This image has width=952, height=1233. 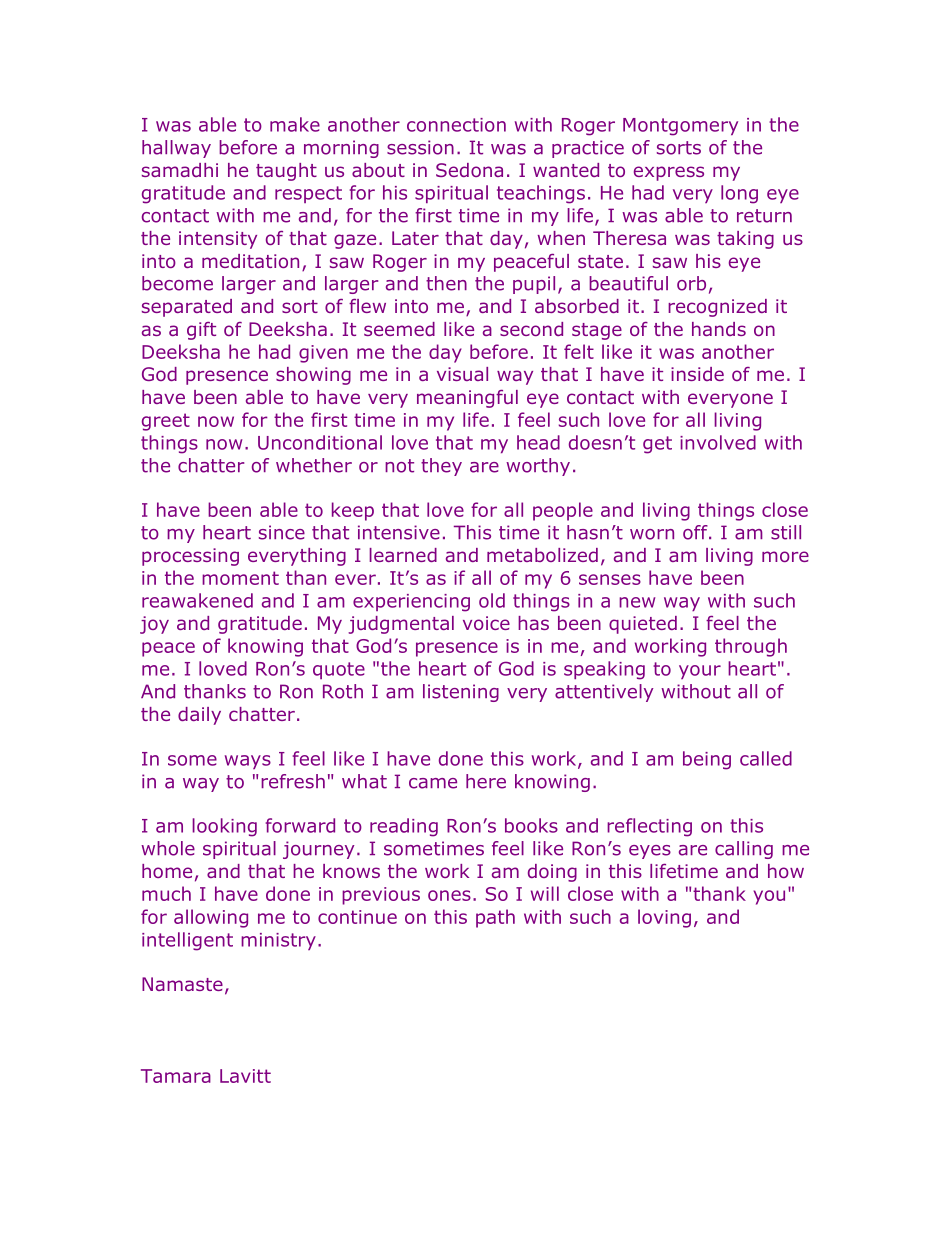 I want to click on old, so click(x=492, y=600).
